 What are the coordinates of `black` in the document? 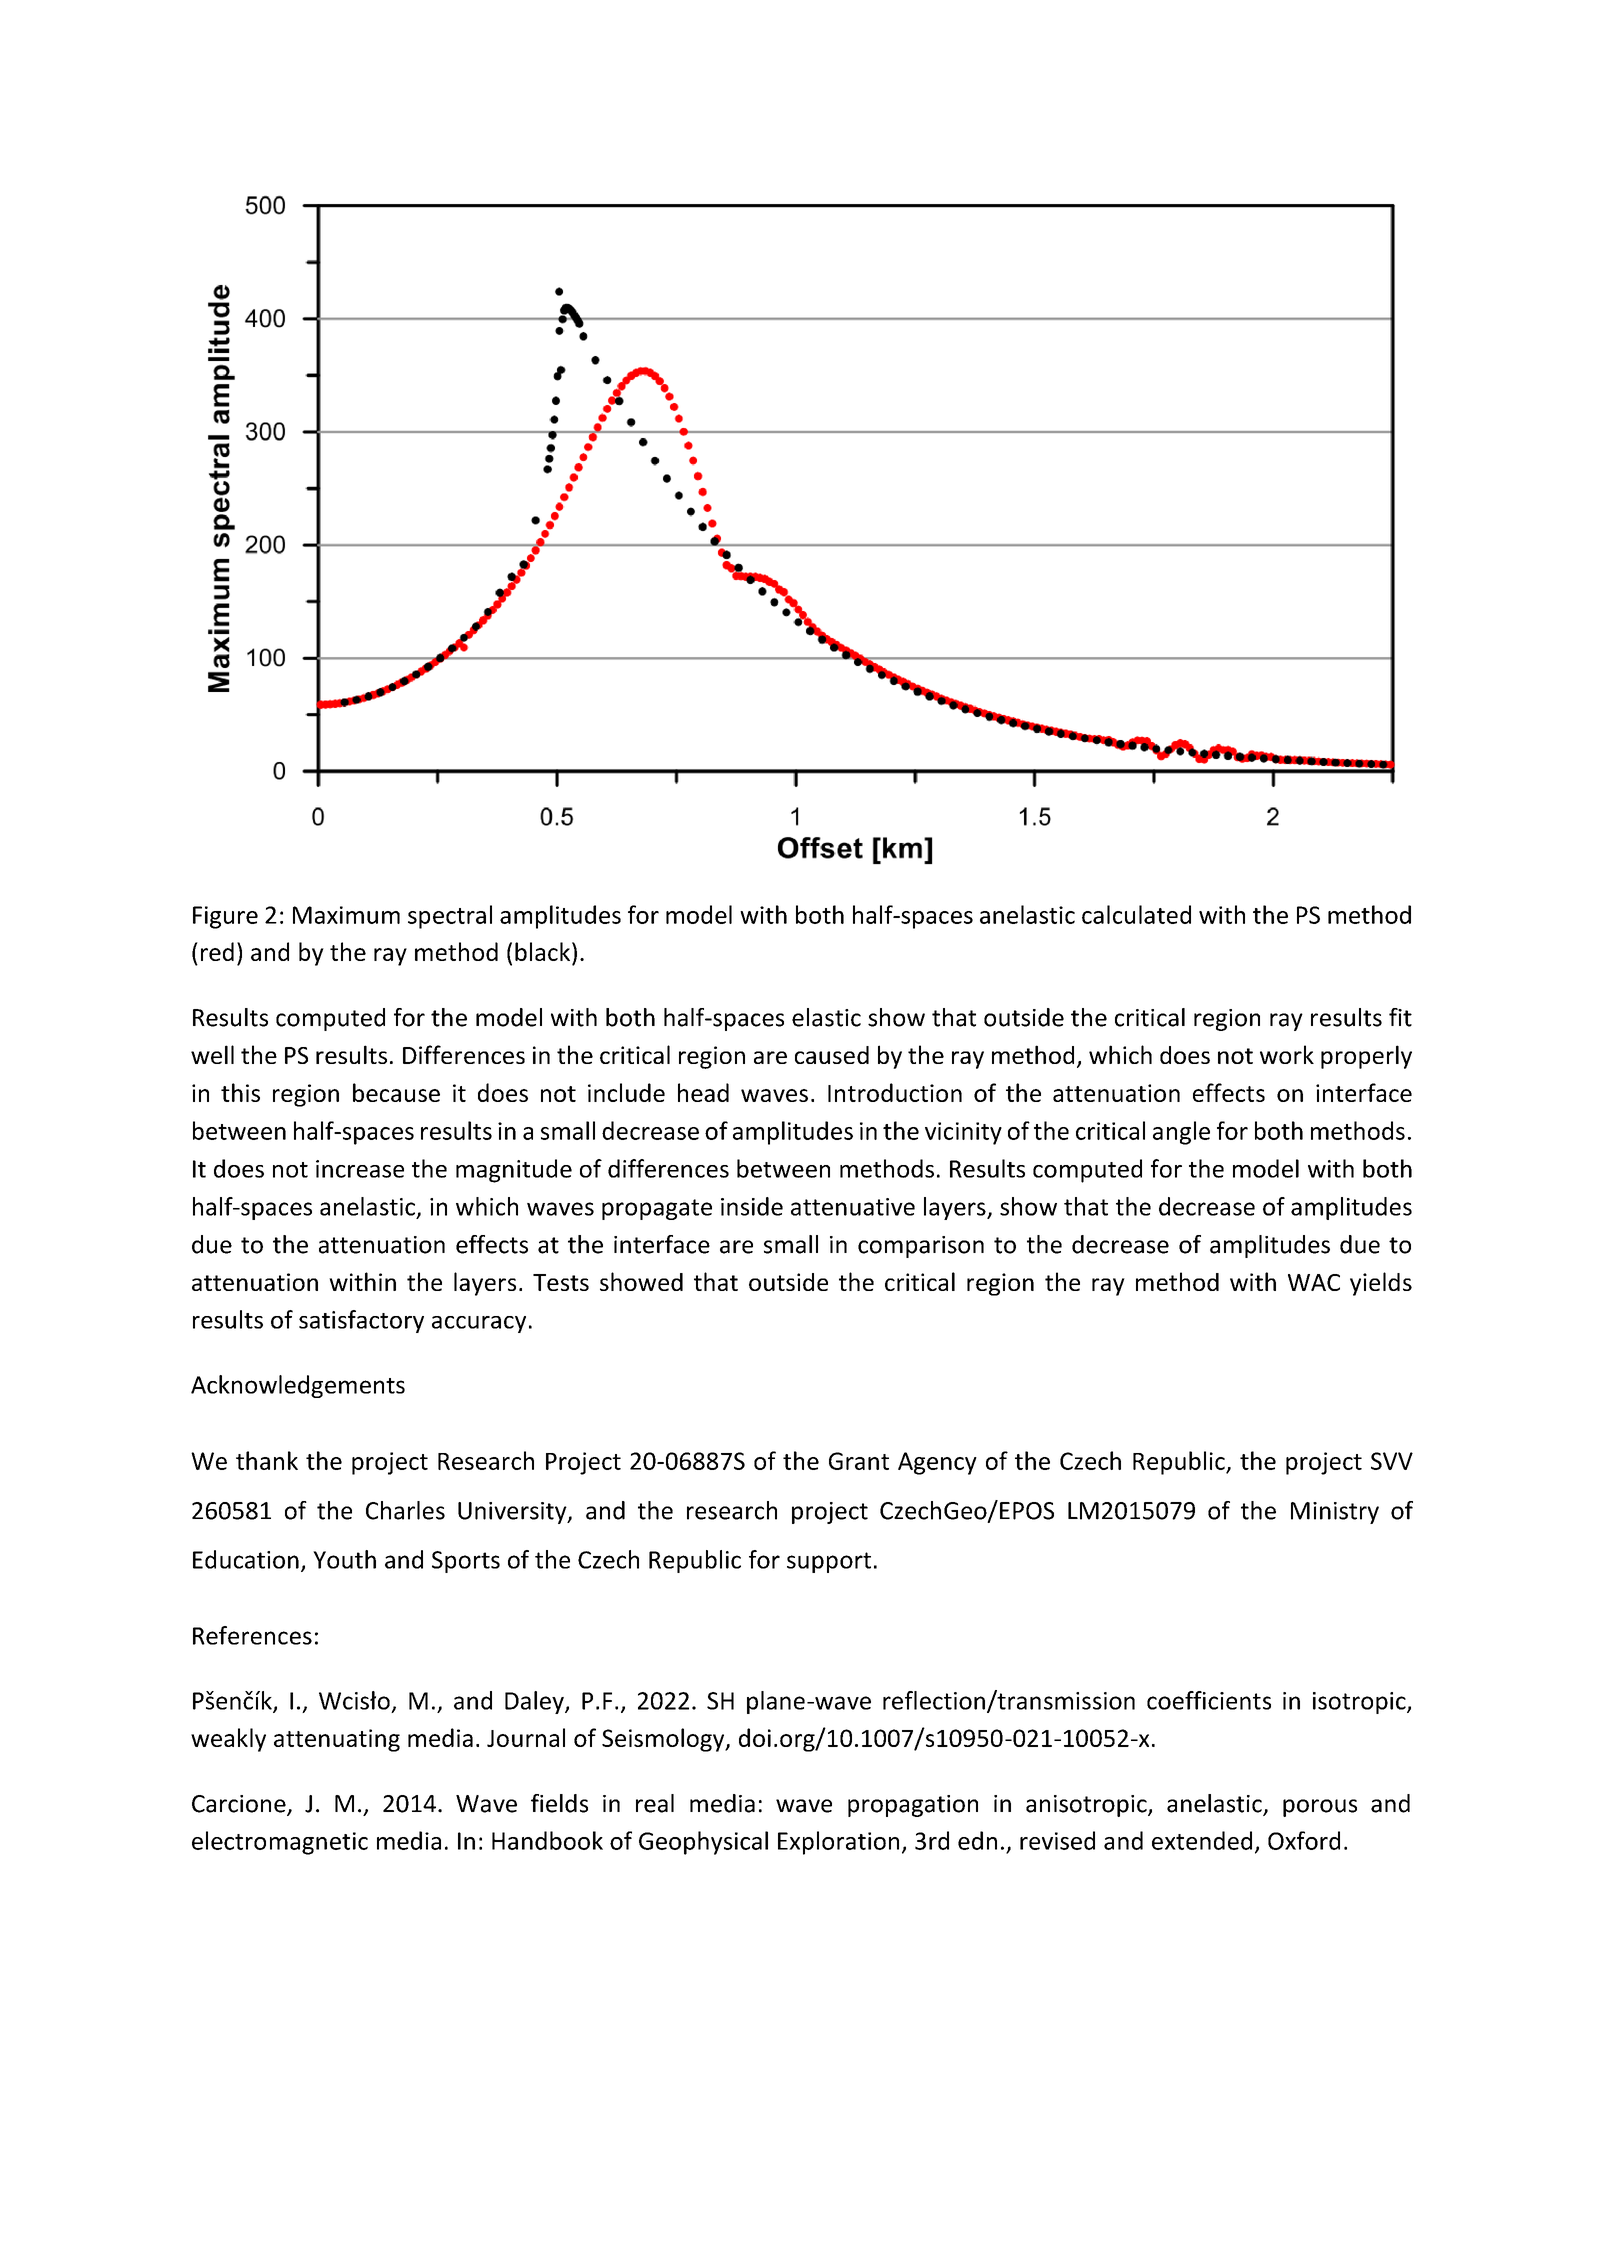 It's located at (544, 953).
